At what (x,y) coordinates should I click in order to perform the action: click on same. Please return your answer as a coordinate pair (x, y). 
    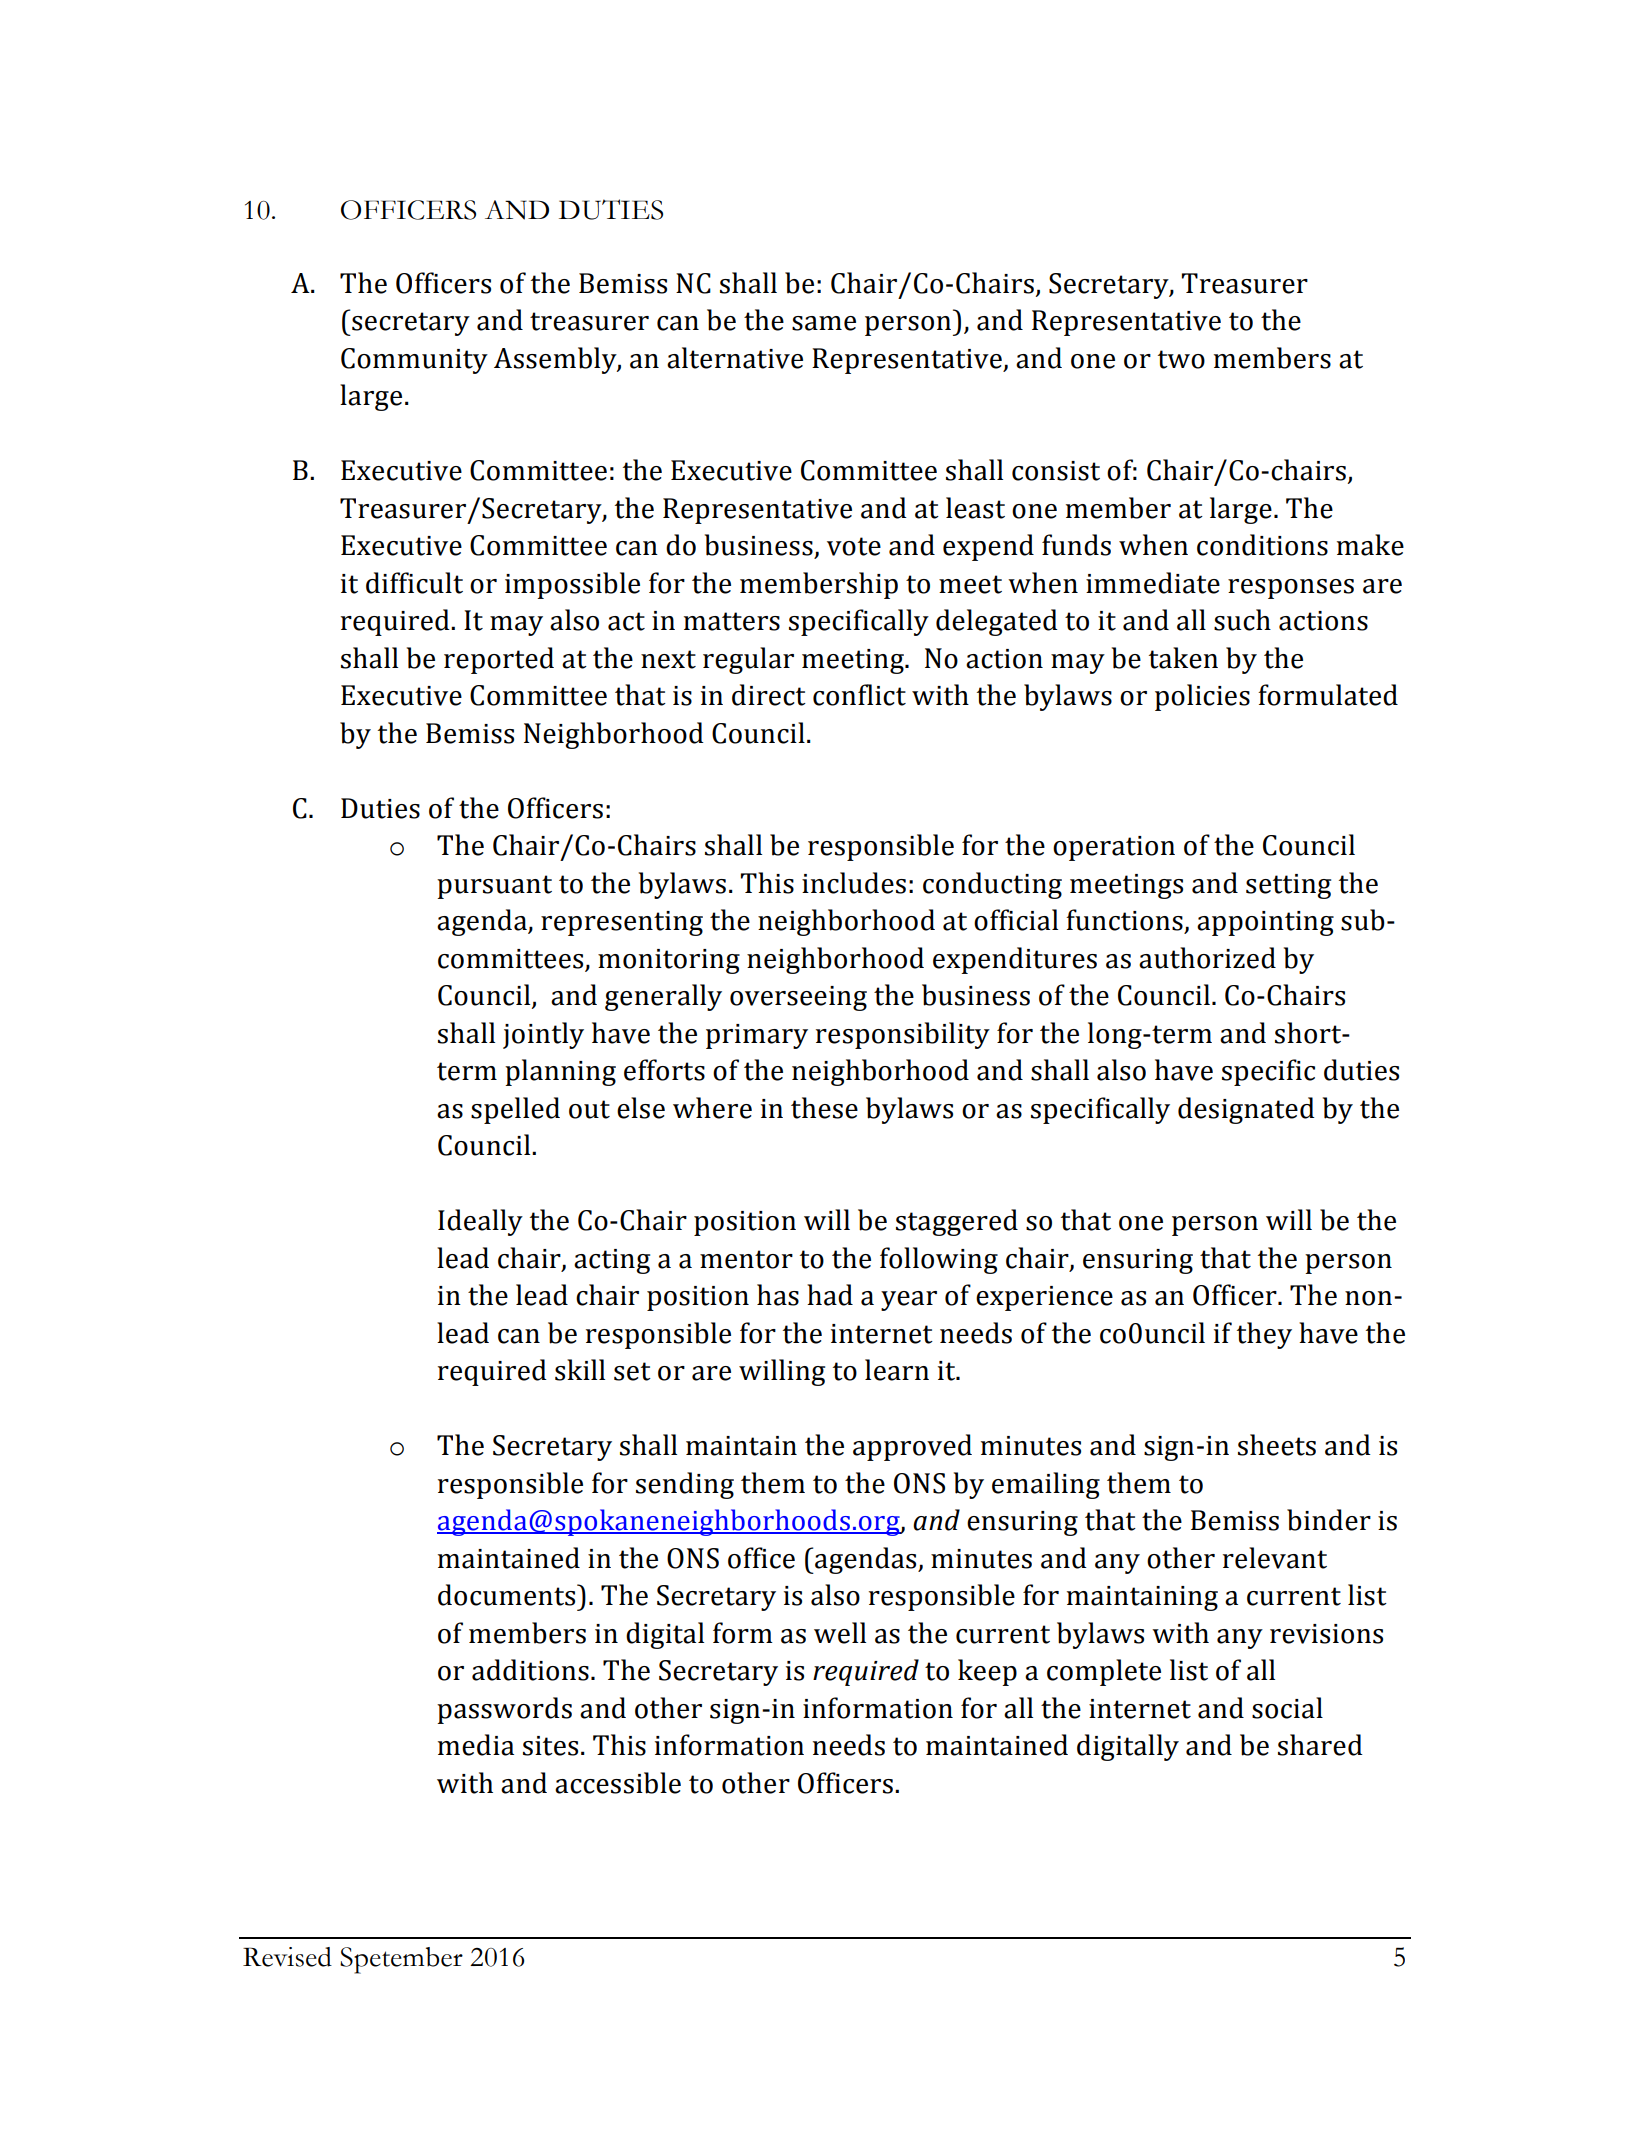
    Looking at the image, I should click on (824, 323).
